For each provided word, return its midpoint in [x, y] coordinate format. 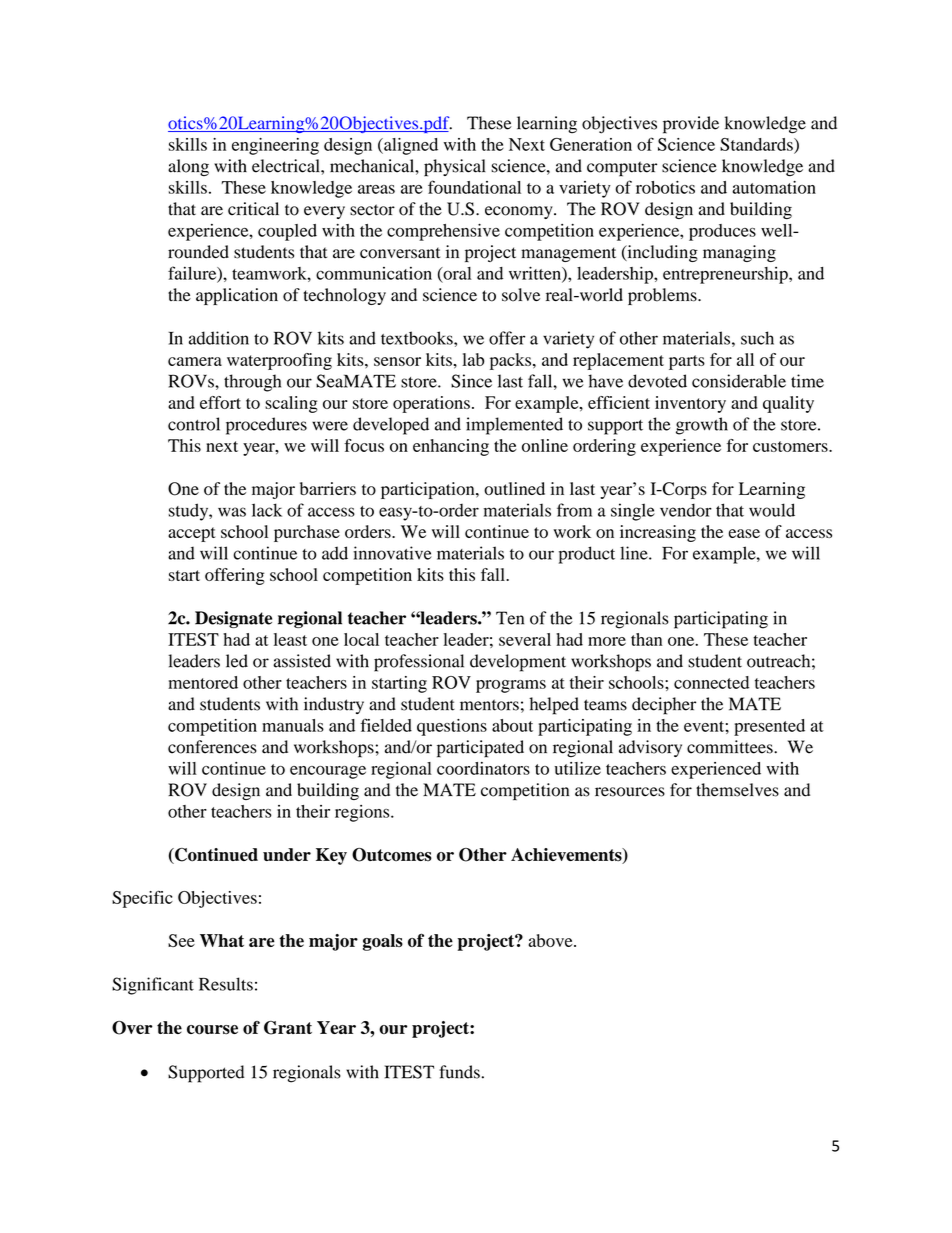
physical [455, 168]
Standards [757, 144]
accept [192, 534]
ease [744, 533]
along [188, 167]
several [525, 639]
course [212, 1030]
